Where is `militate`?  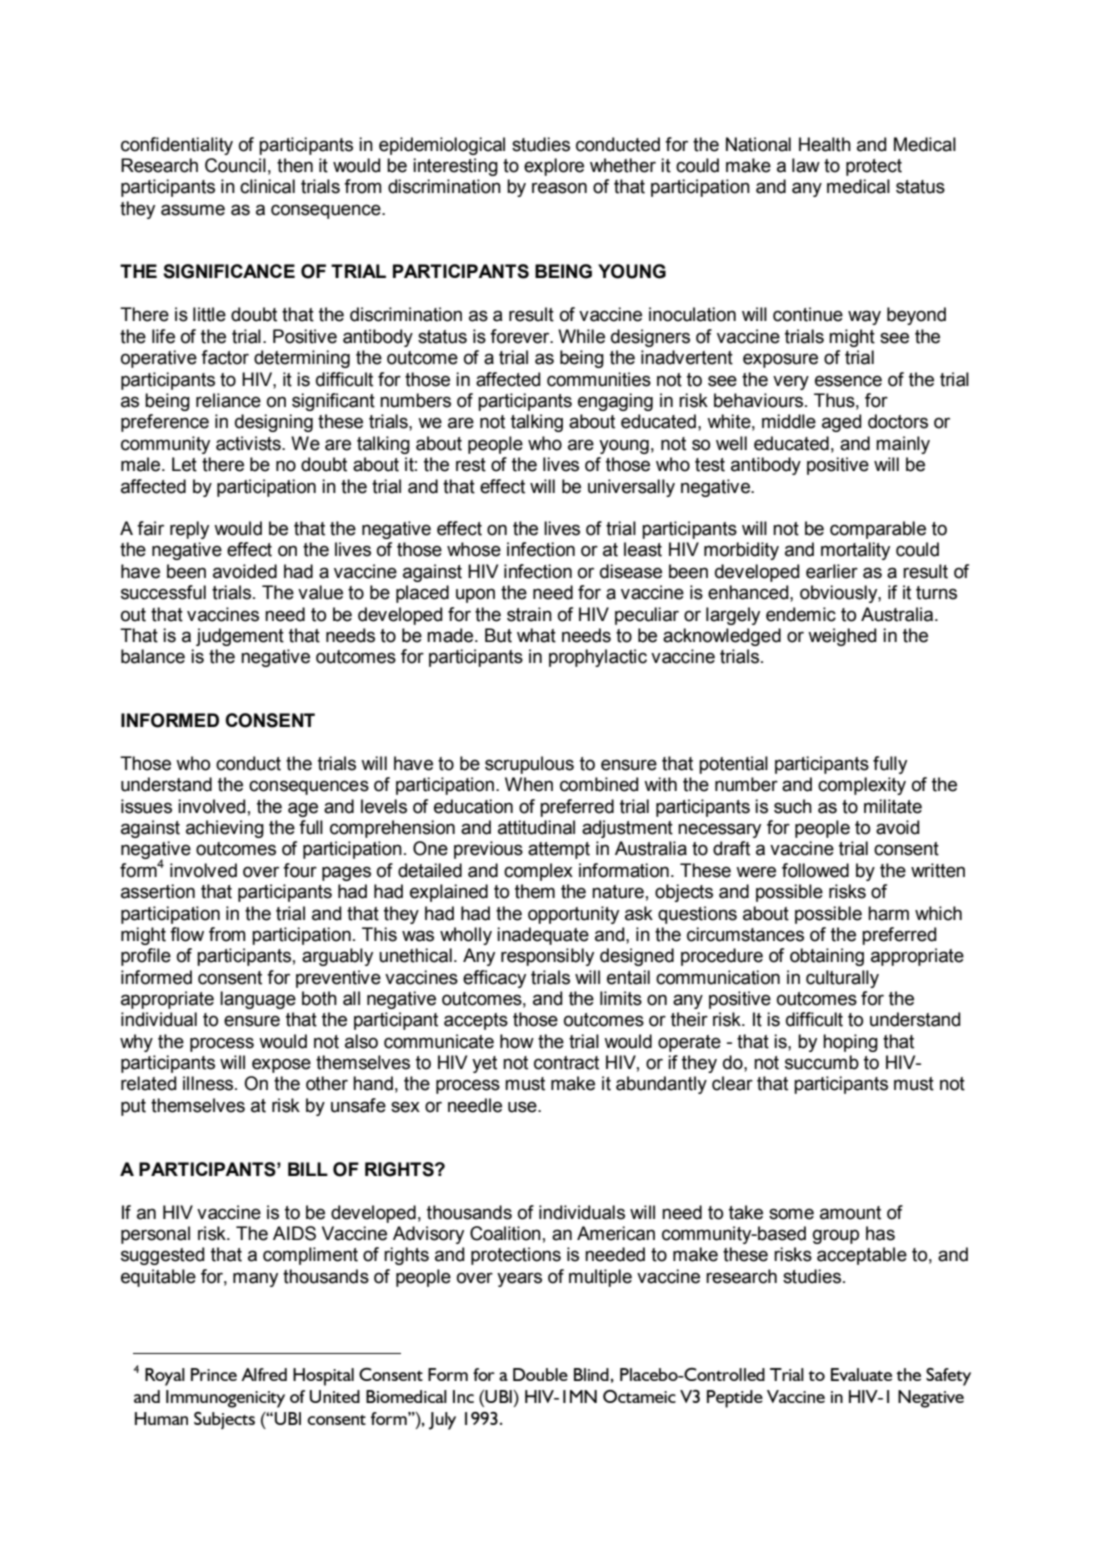 militate is located at coordinates (893, 806).
